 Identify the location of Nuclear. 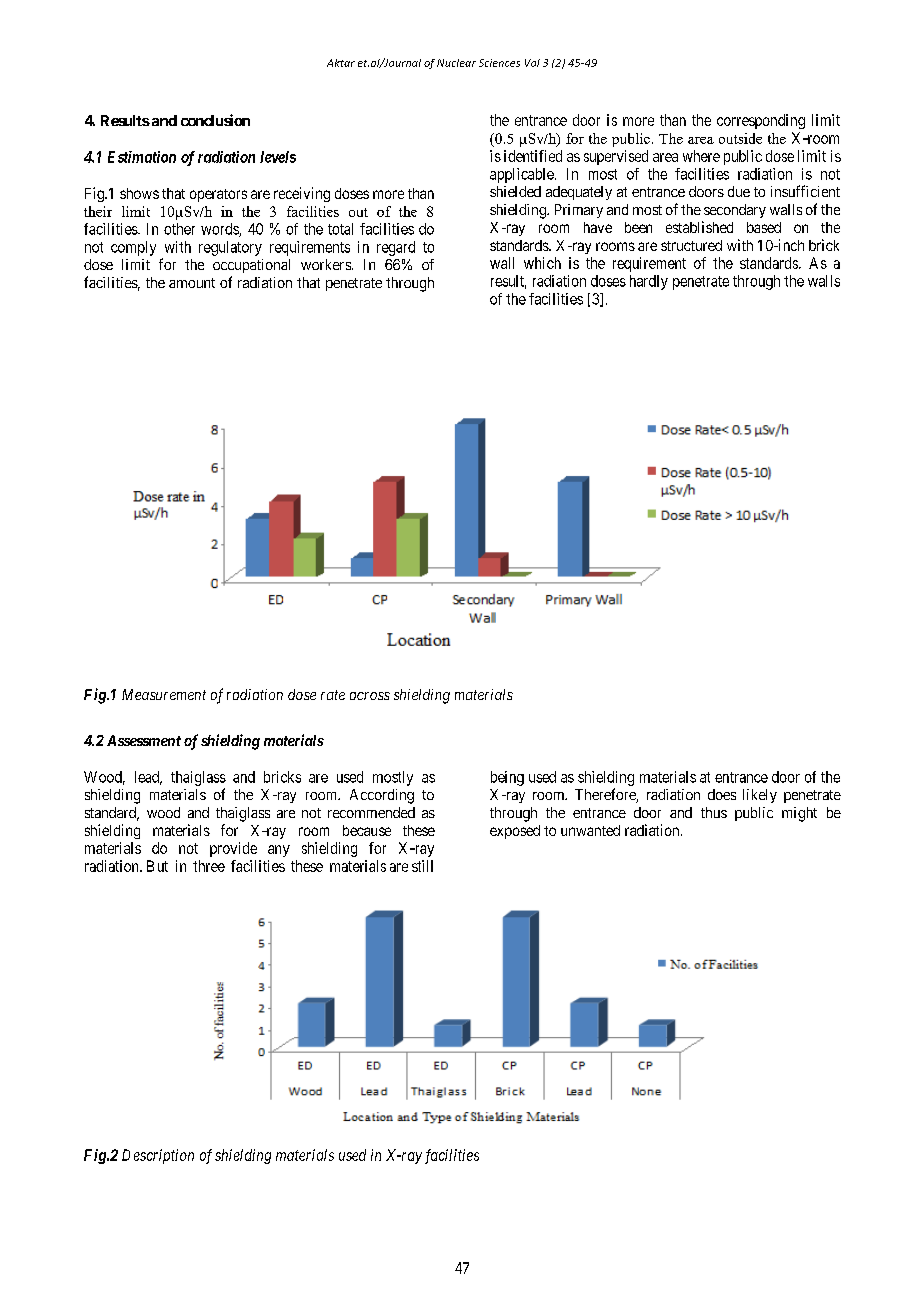
(456, 63).
